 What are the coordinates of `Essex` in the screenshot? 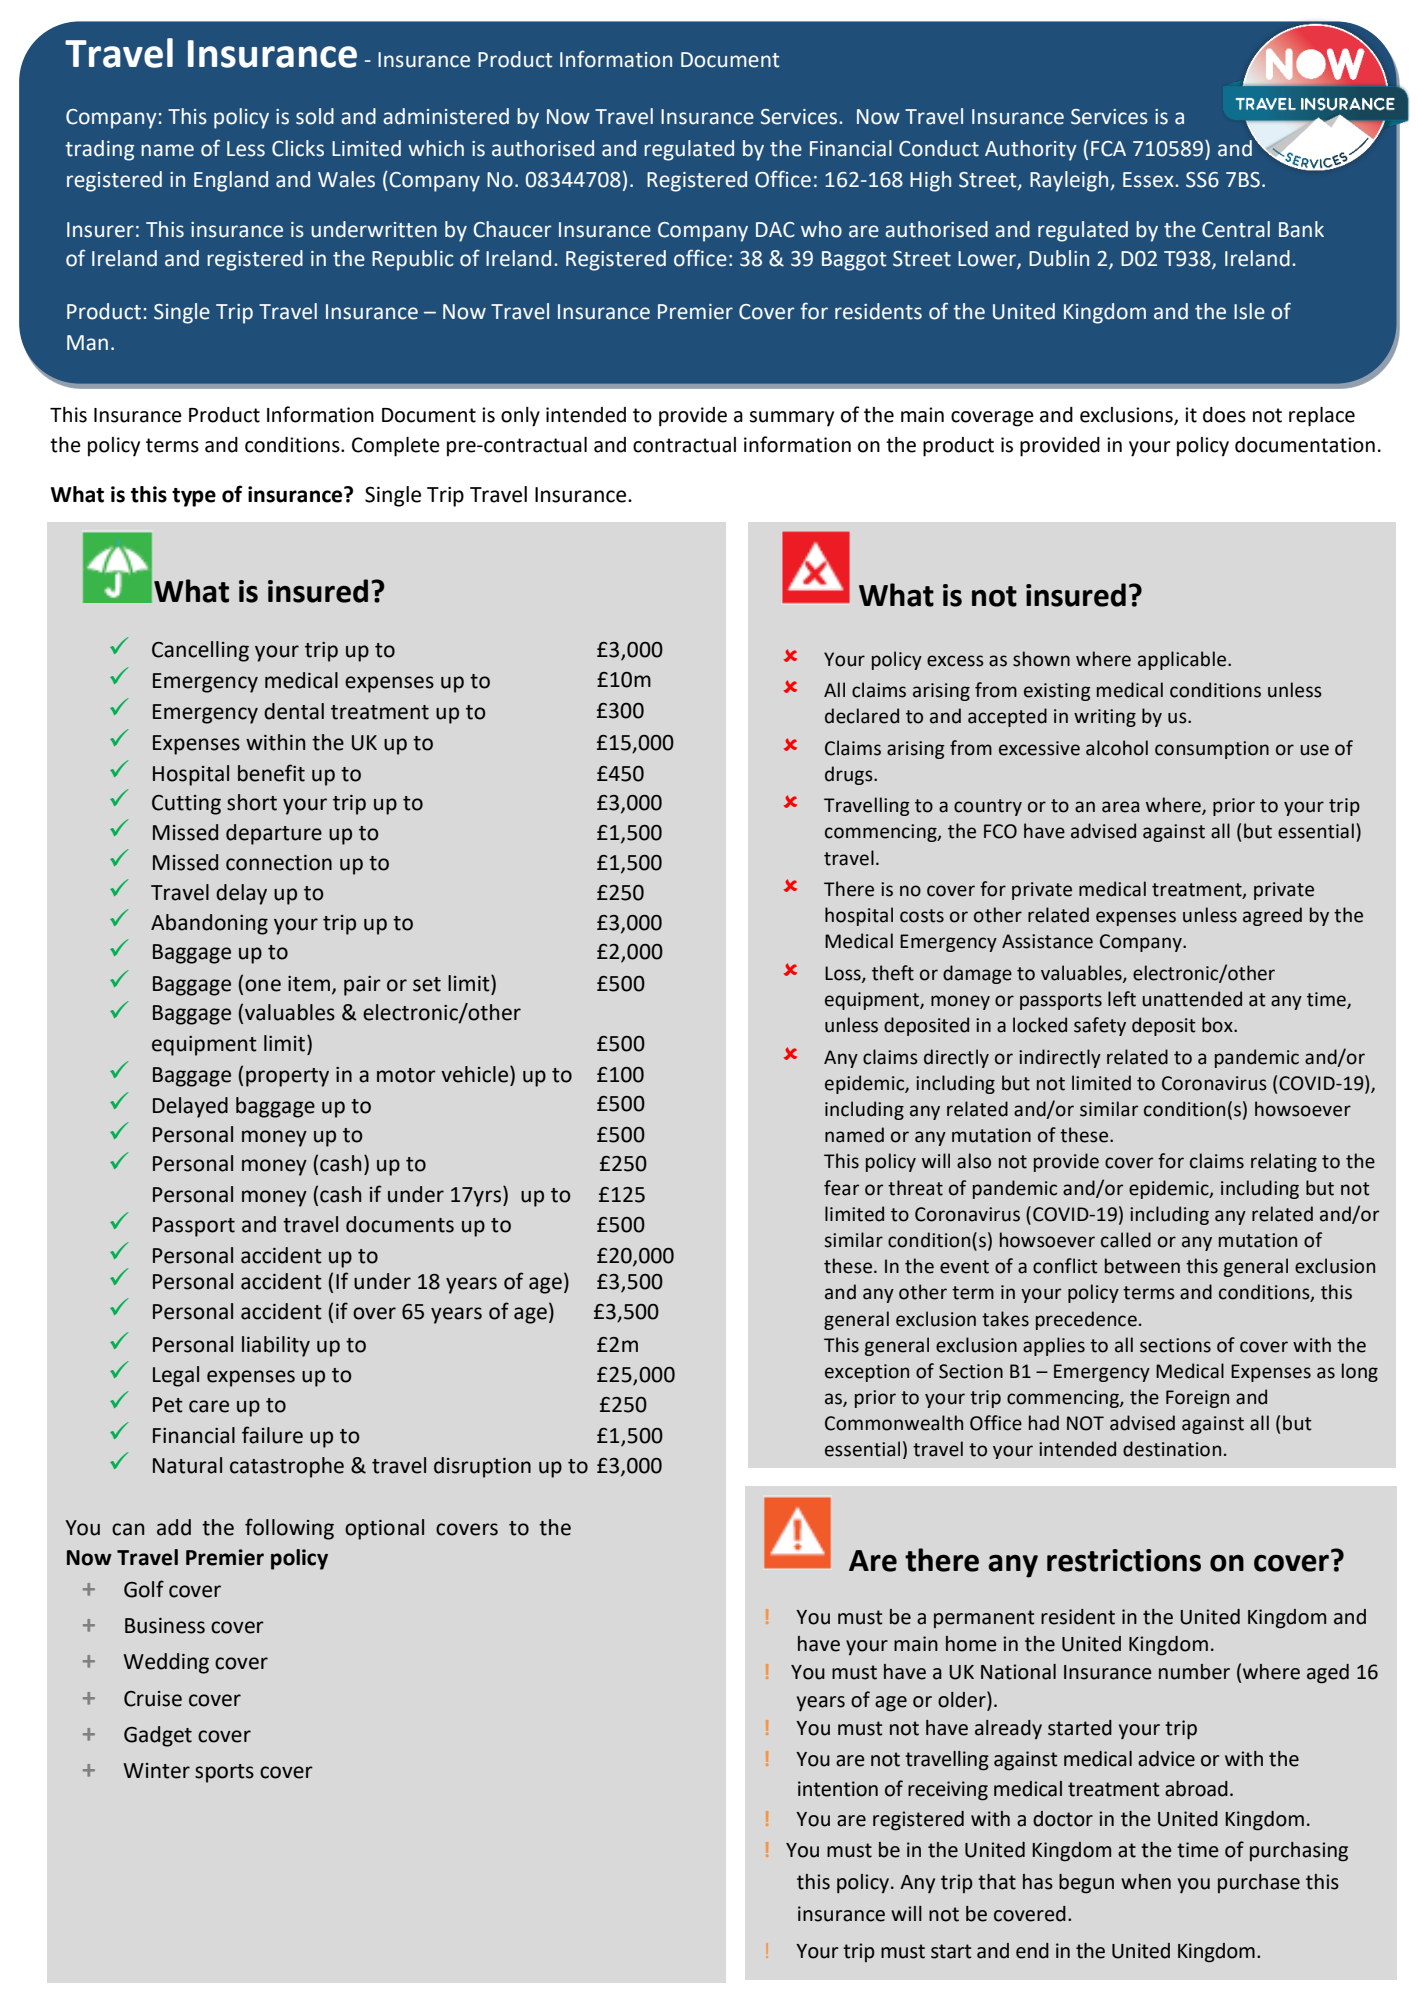 It's located at (1149, 180).
